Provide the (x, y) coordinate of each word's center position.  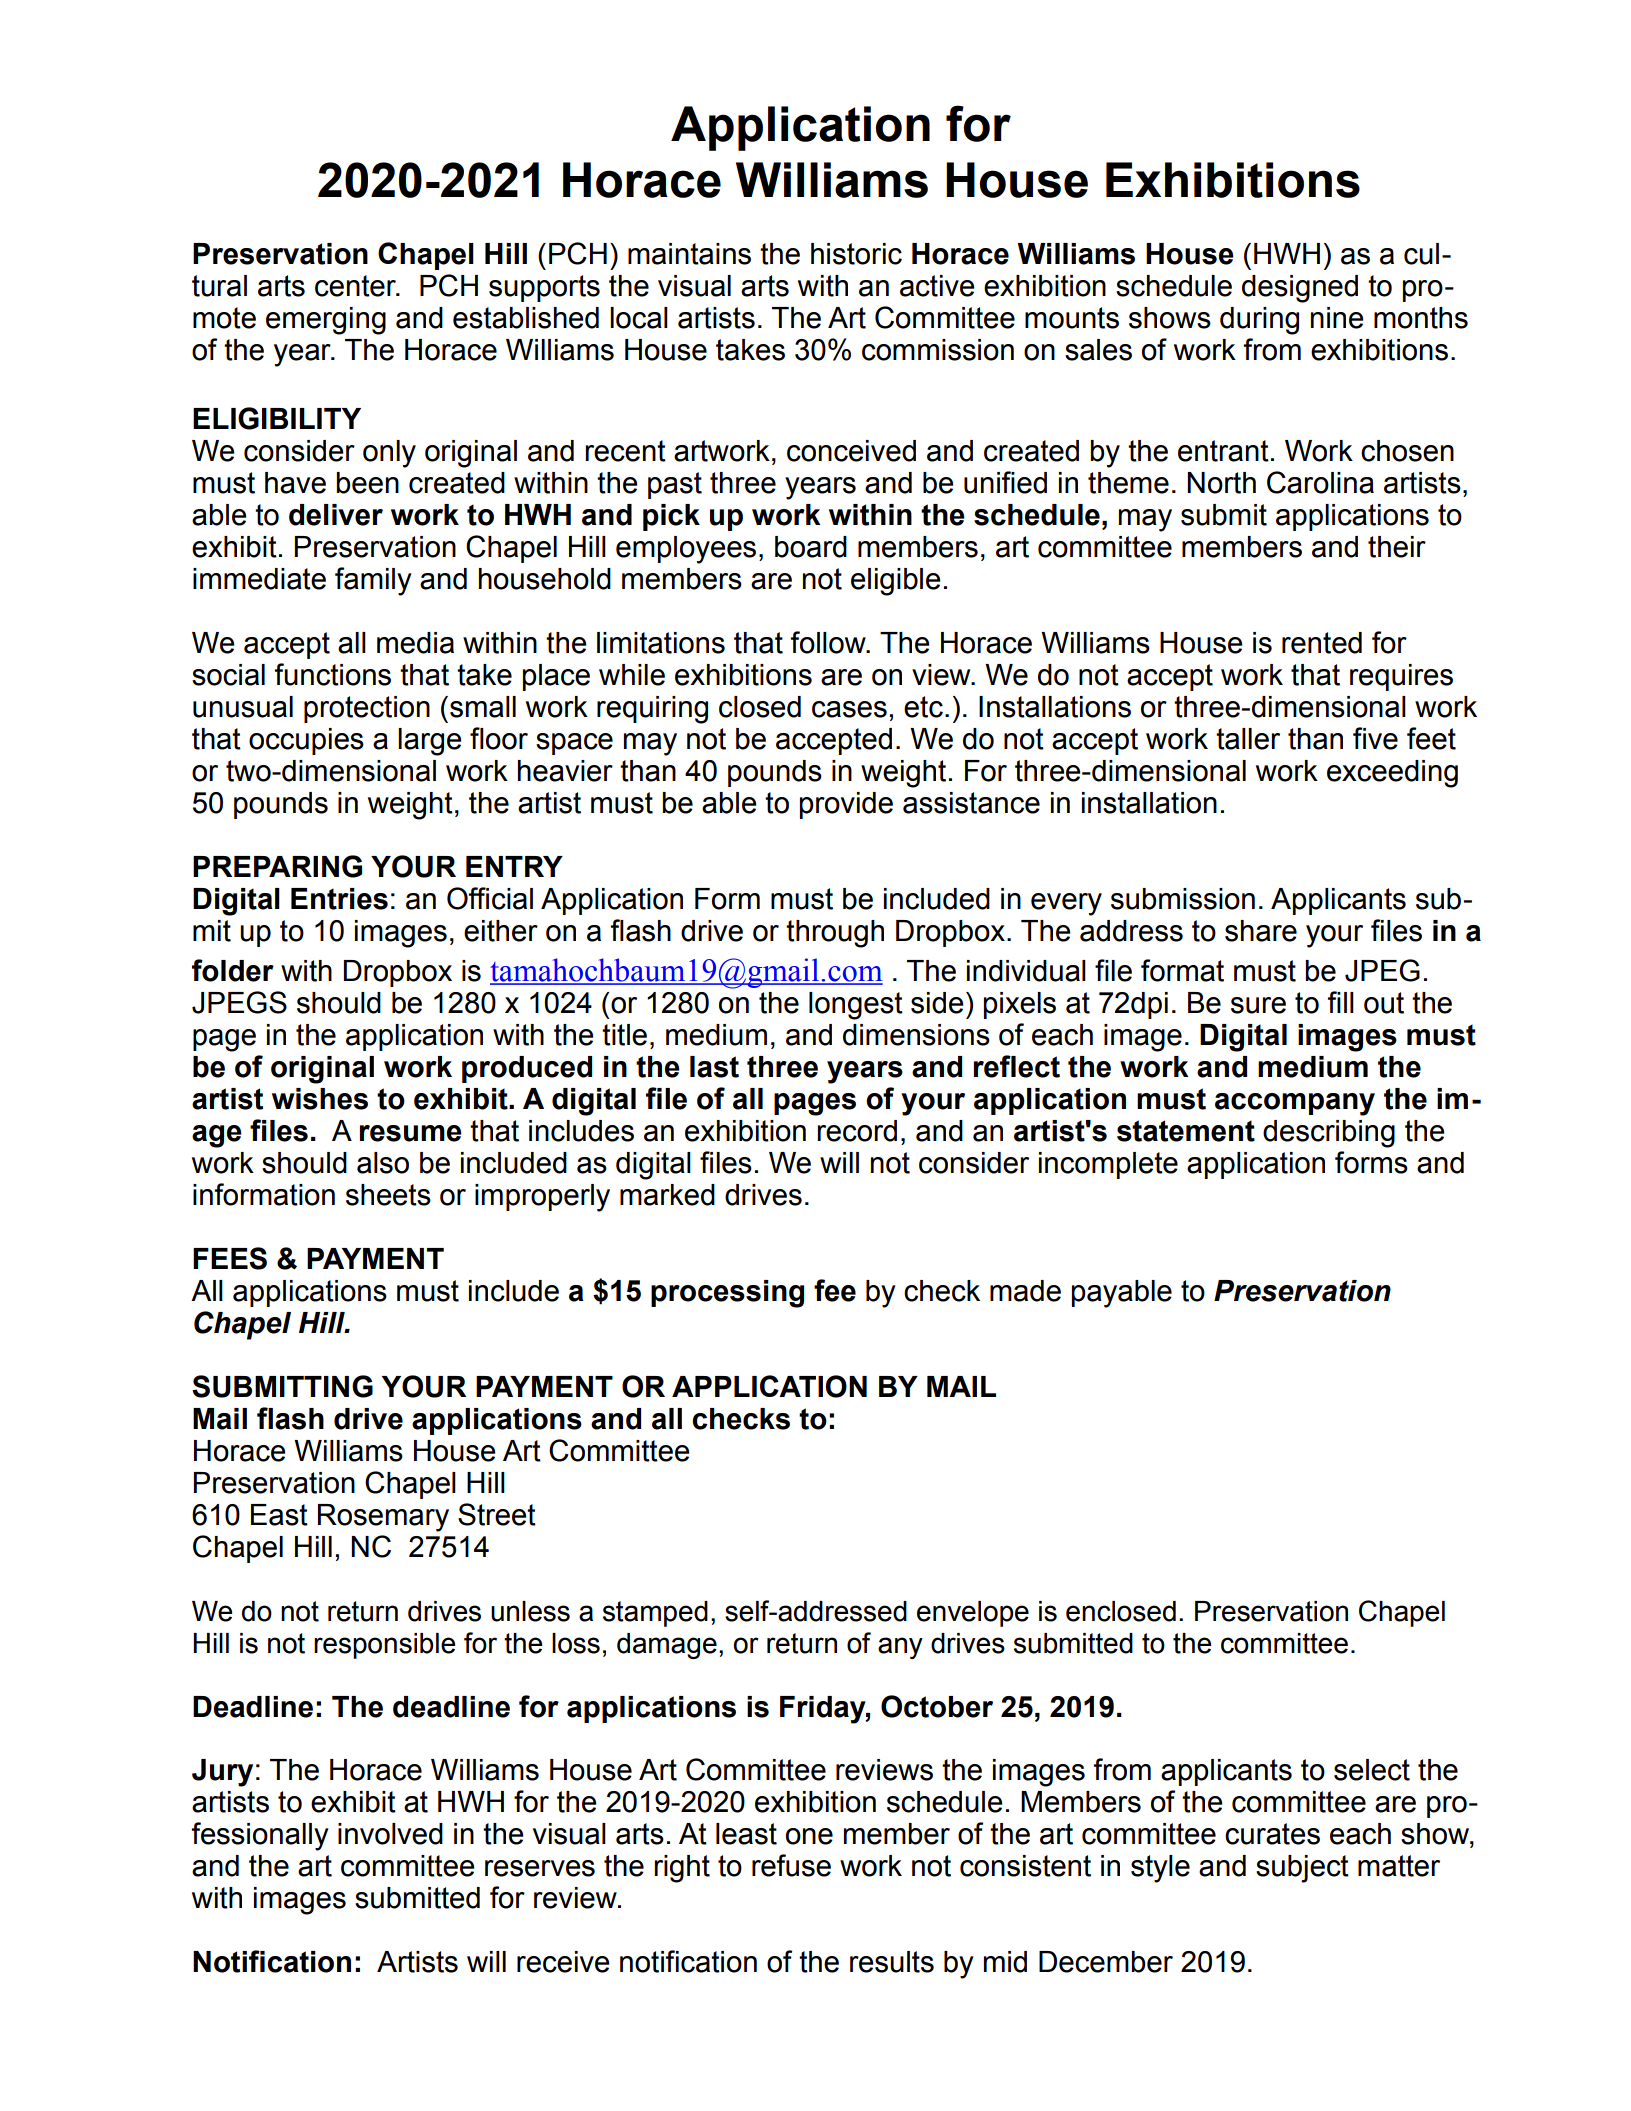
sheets (388, 1195)
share (1261, 931)
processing (727, 1294)
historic (856, 254)
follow (829, 642)
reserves (540, 1868)
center (356, 286)
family (373, 581)
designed (1300, 289)
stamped (655, 1614)
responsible (384, 1646)
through (835, 934)
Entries (339, 899)
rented (1322, 643)
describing (1329, 1134)
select (1372, 1770)
